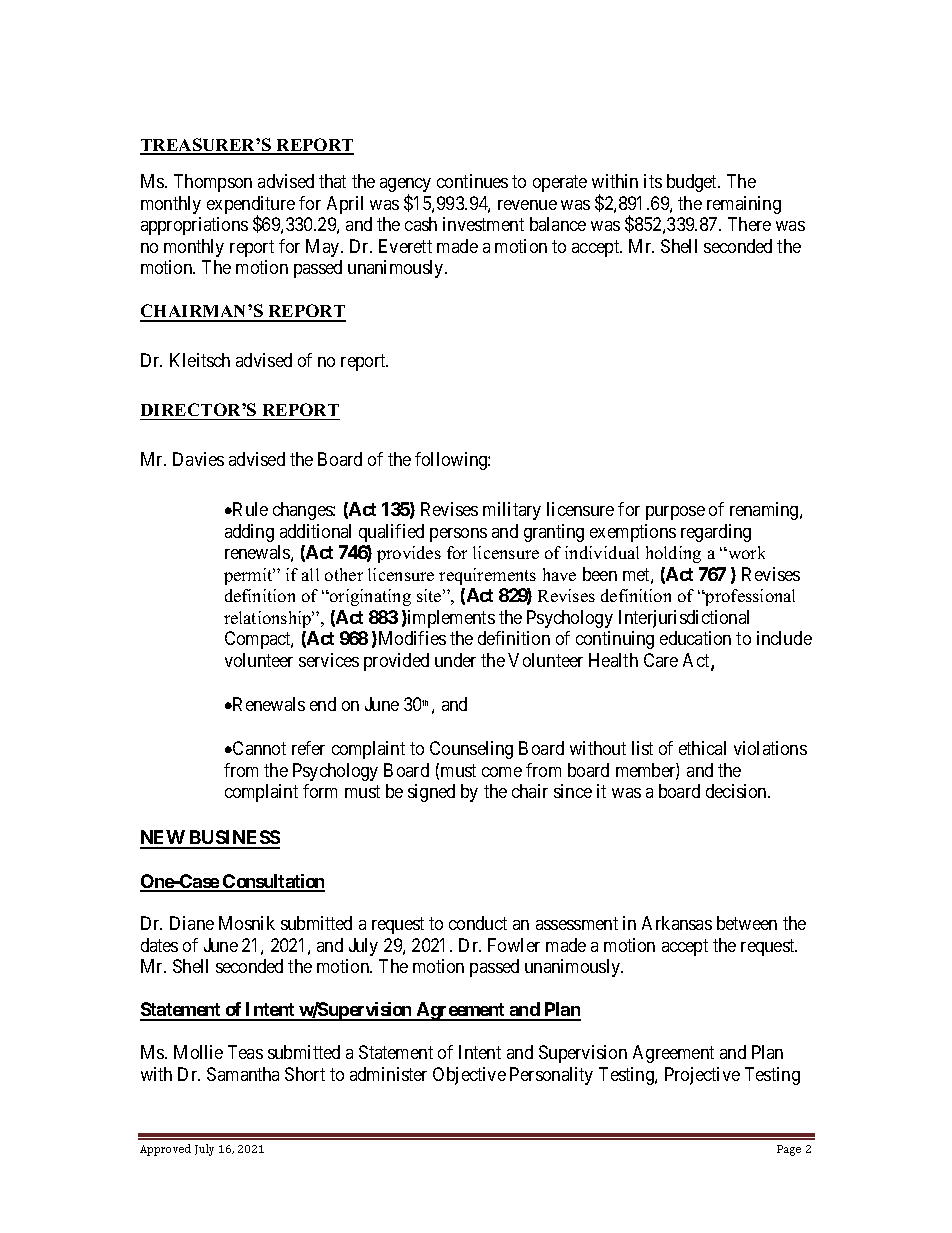  Describe the element at coordinates (744, 205) in the screenshot. I see `remaining` at that location.
